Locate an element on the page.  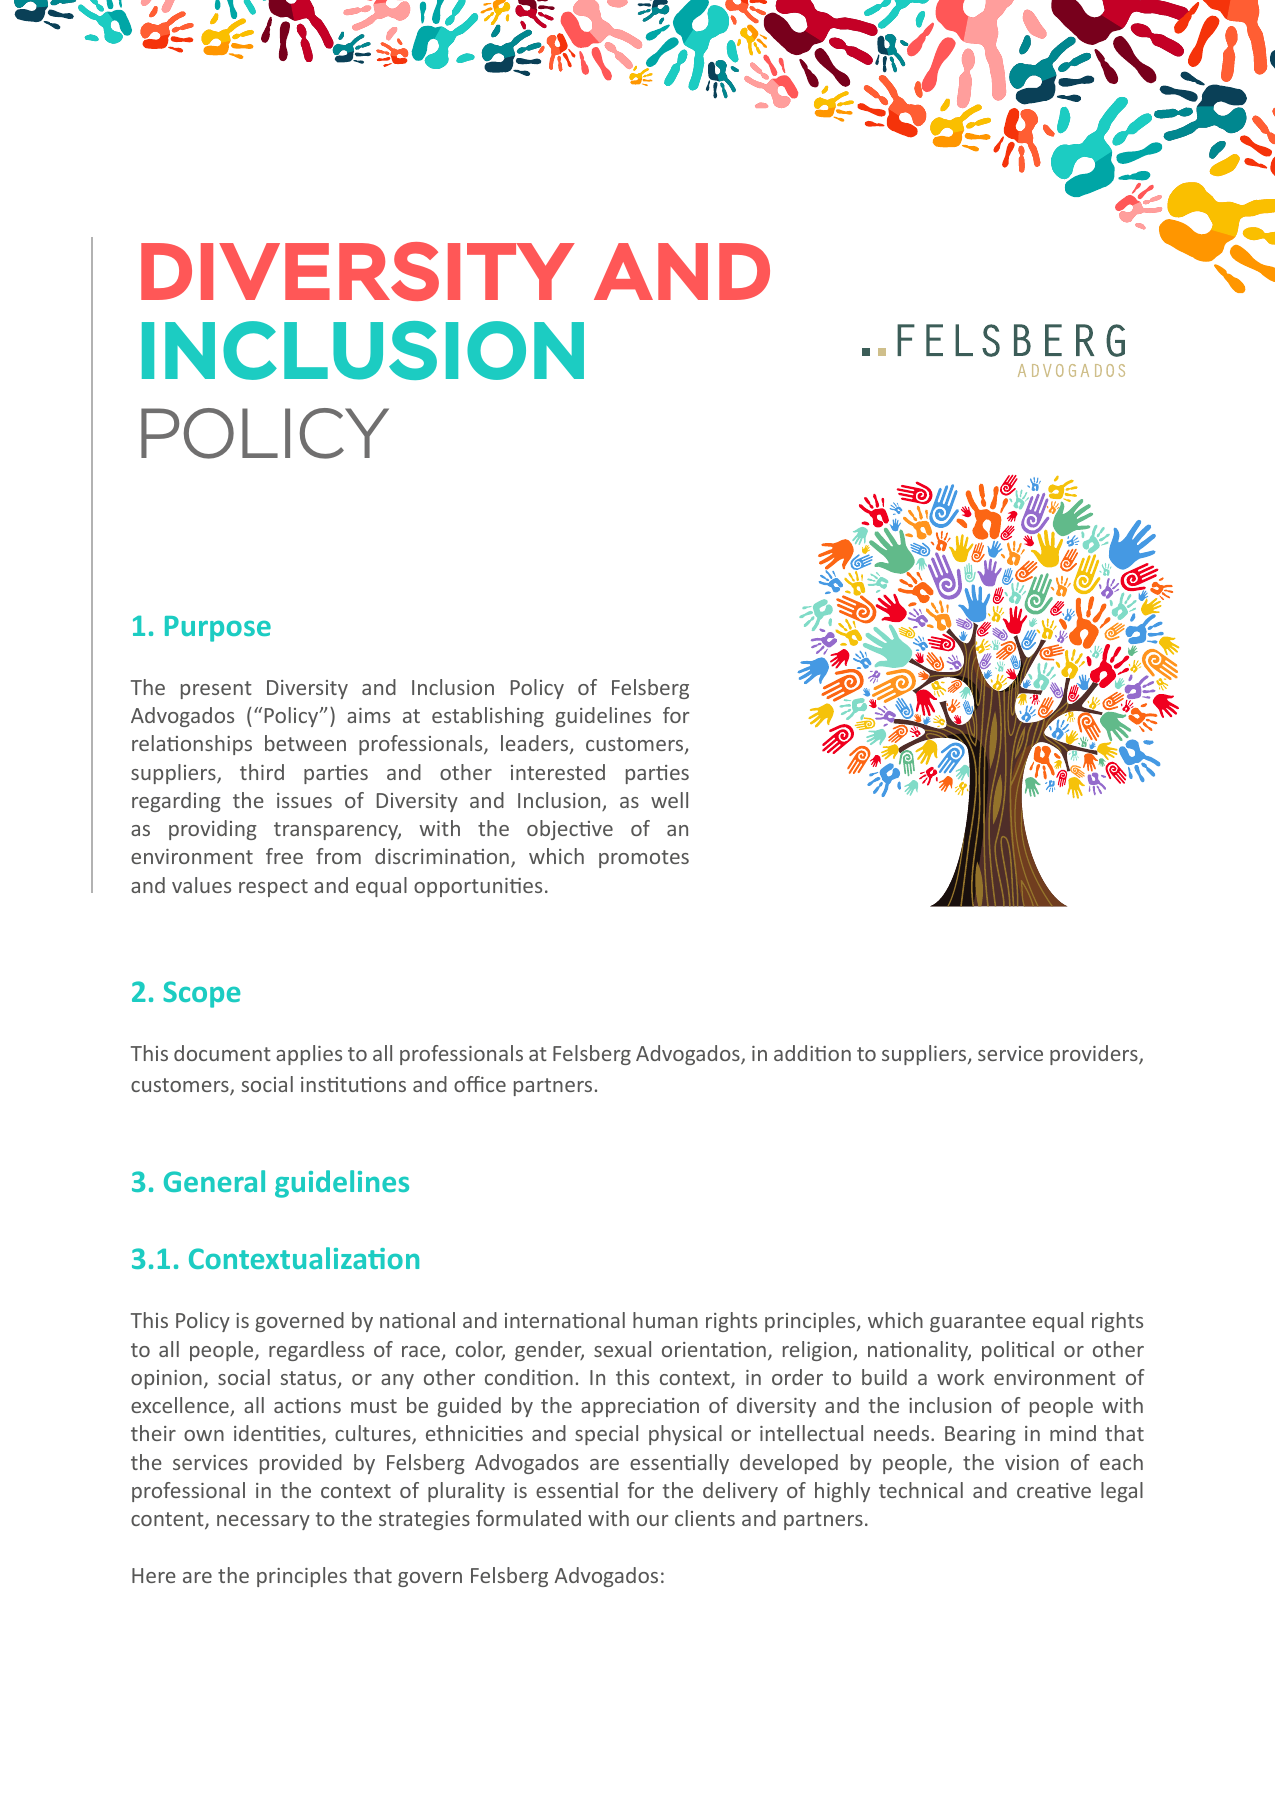
establishing is located at coordinates (488, 717).
